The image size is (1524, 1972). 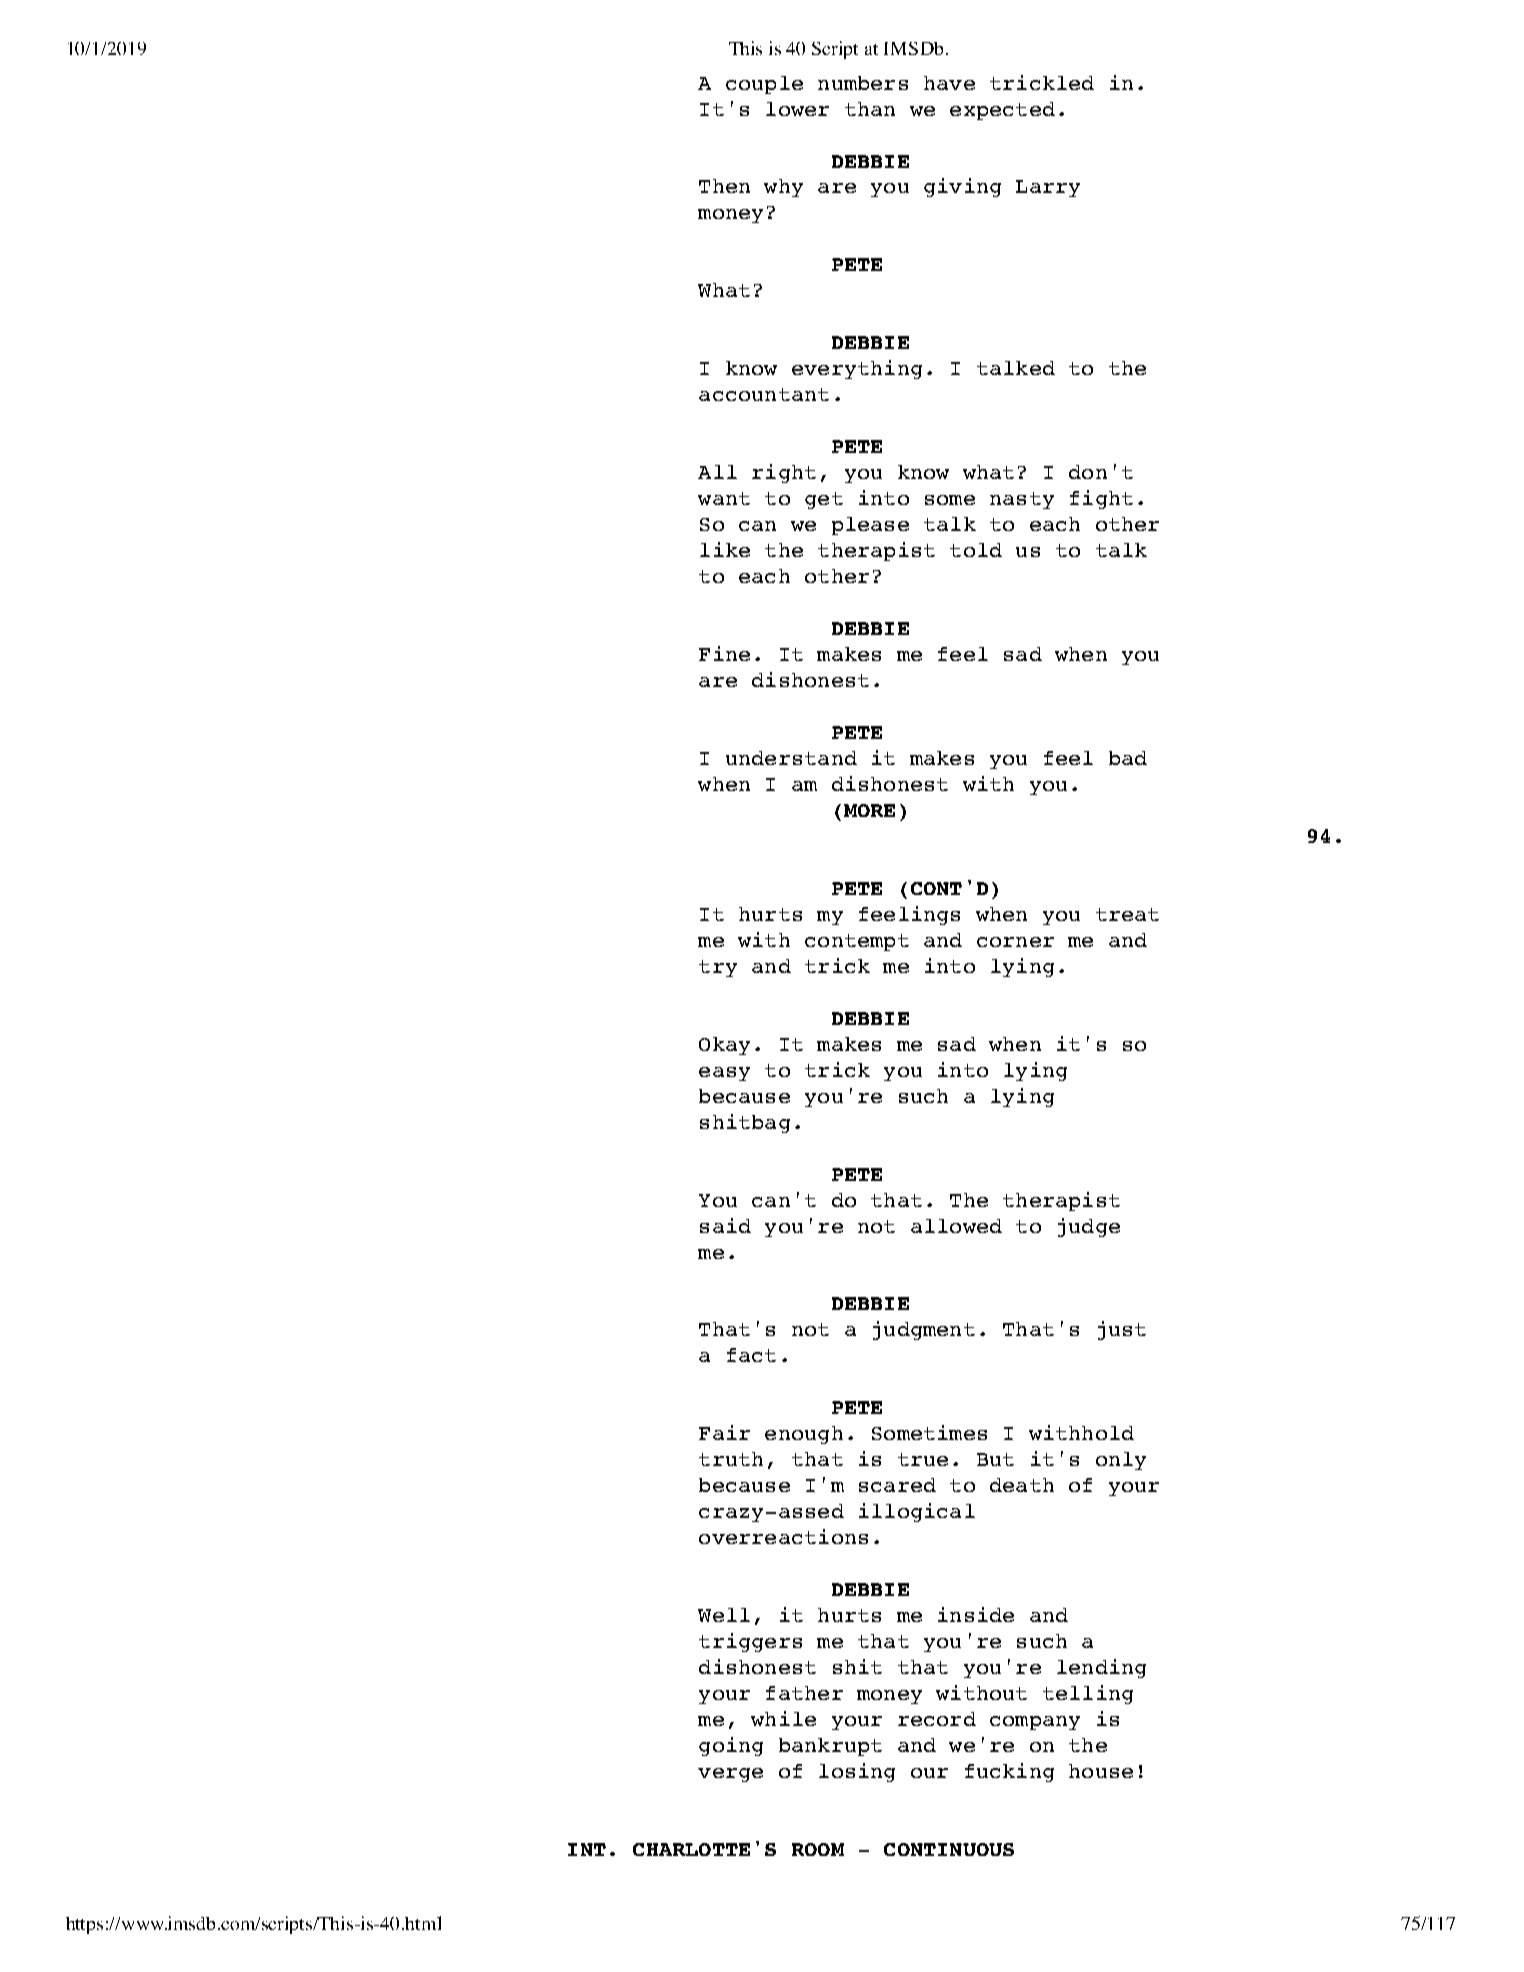 I want to click on Larry, so click(x=1048, y=188).
